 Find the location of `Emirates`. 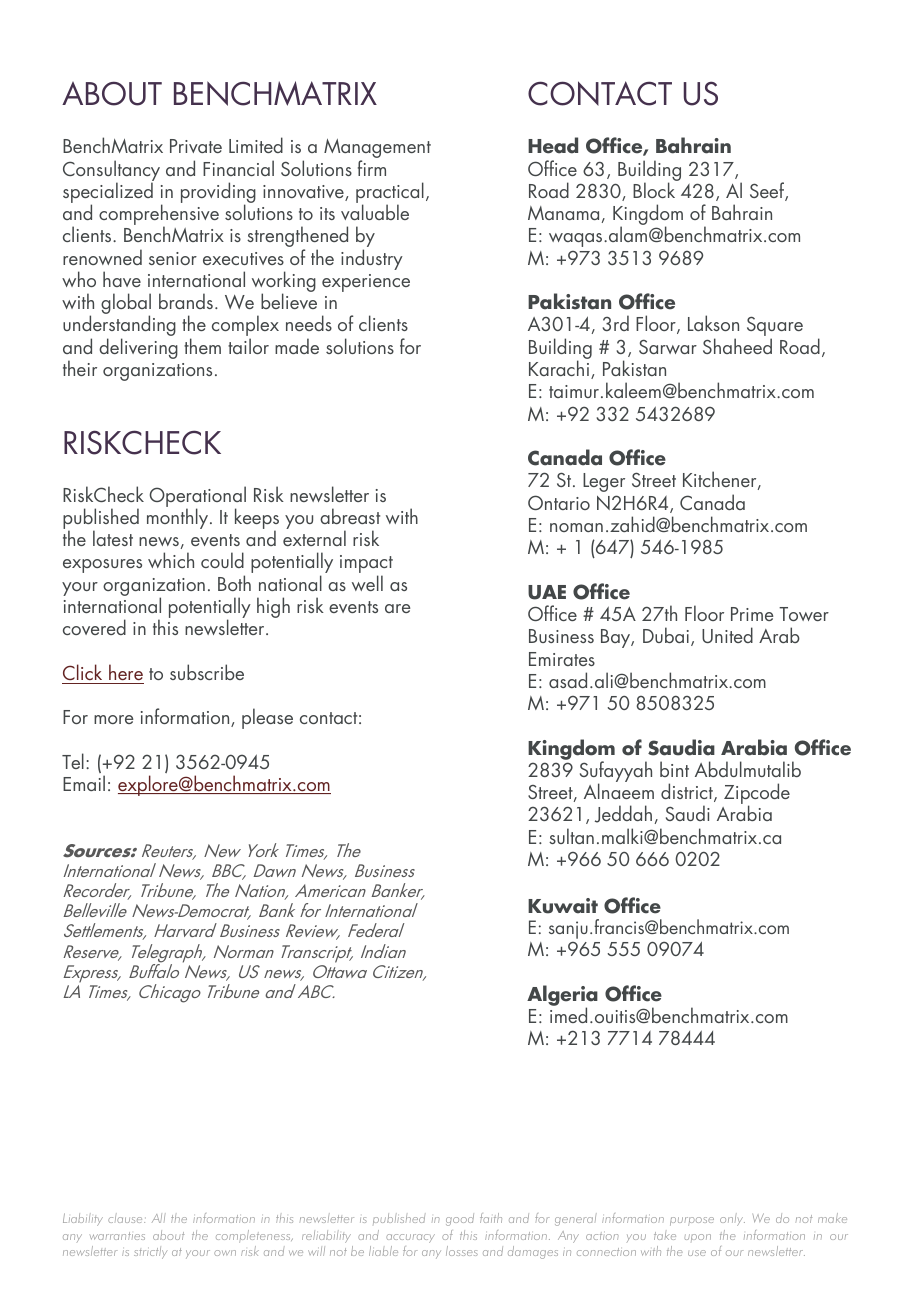

Emirates is located at coordinates (562, 659).
